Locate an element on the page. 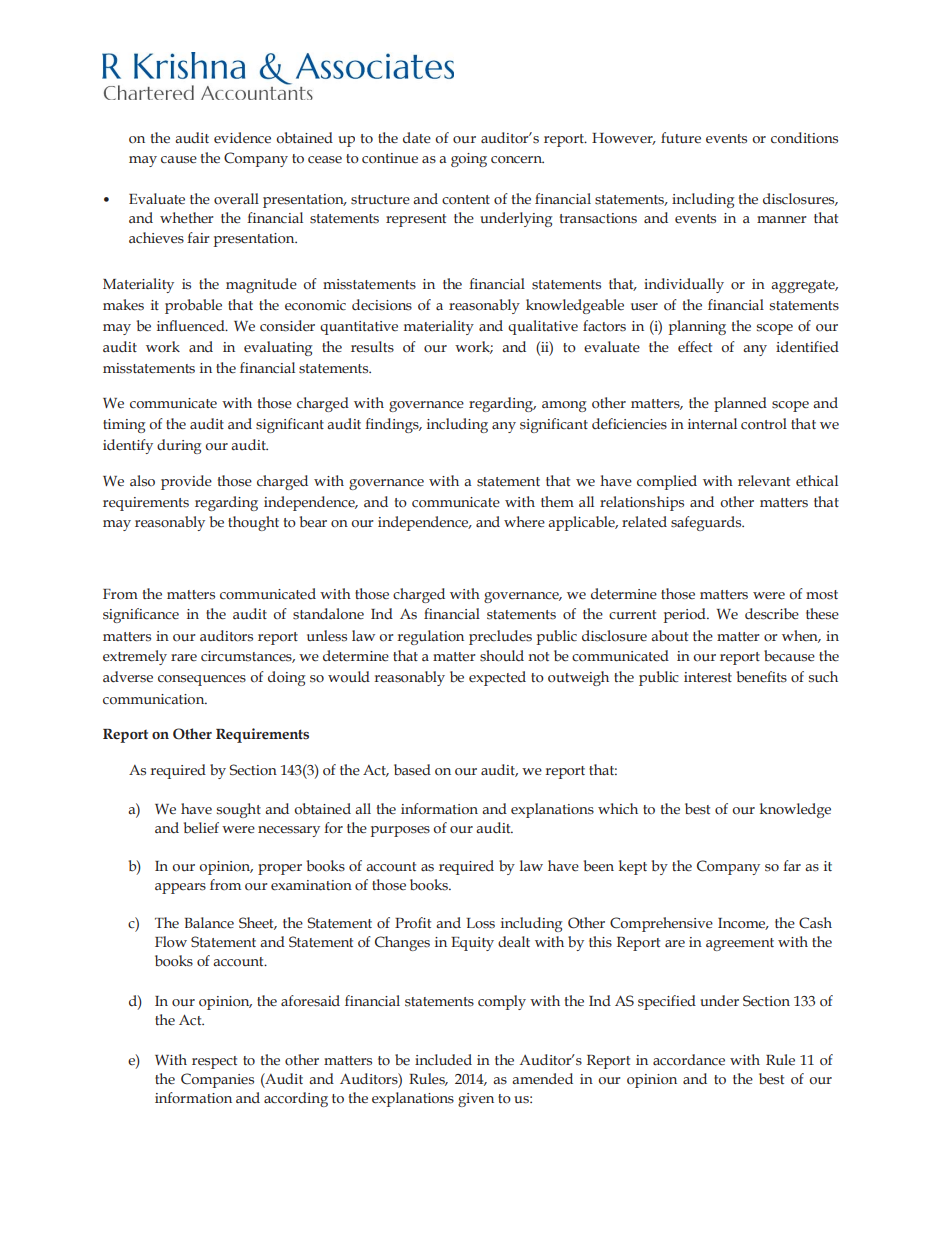  respect is located at coordinates (214, 1062).
